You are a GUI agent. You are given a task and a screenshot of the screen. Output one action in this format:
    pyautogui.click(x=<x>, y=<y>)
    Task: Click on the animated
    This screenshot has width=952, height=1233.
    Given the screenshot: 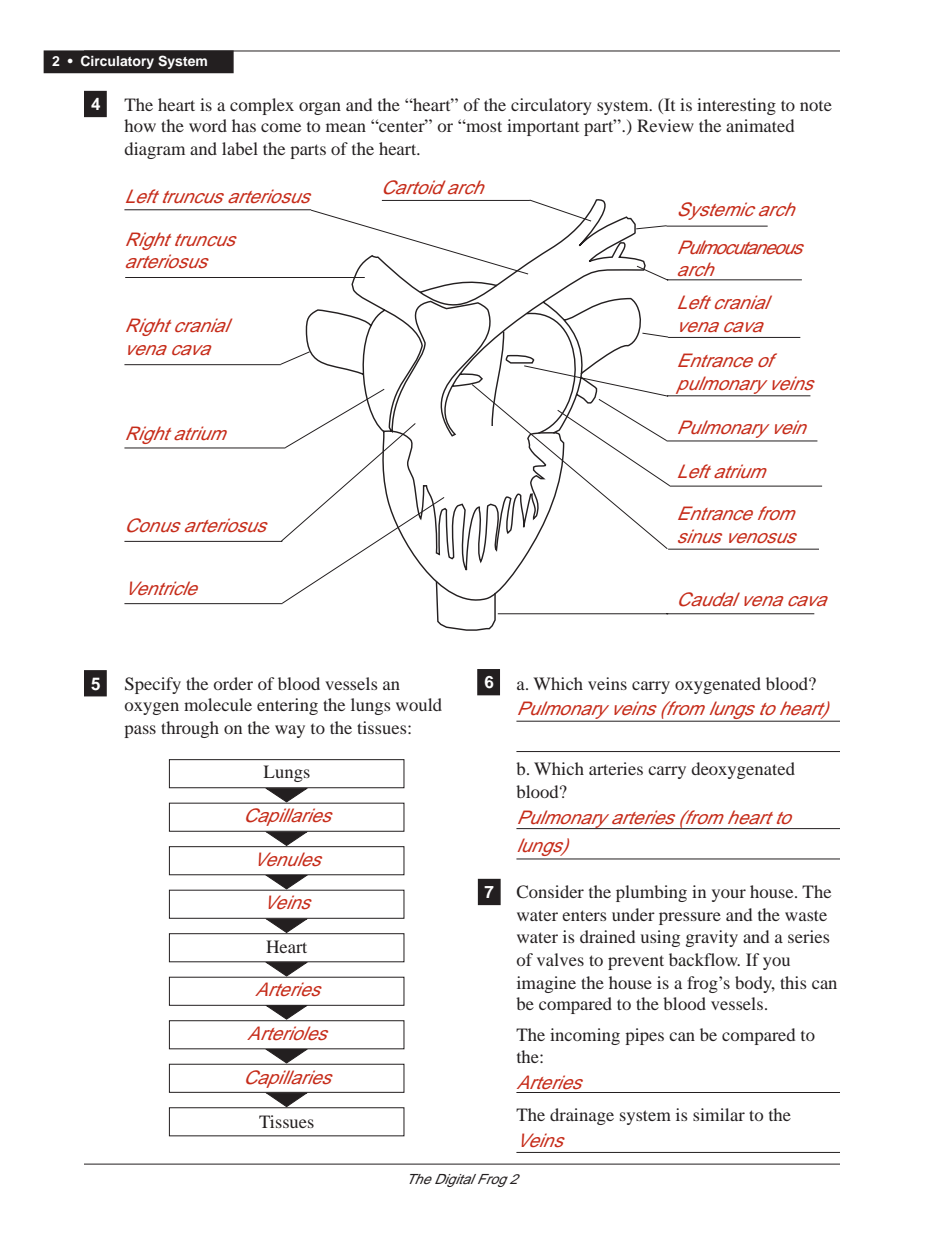 What is the action you would take?
    pyautogui.click(x=760, y=125)
